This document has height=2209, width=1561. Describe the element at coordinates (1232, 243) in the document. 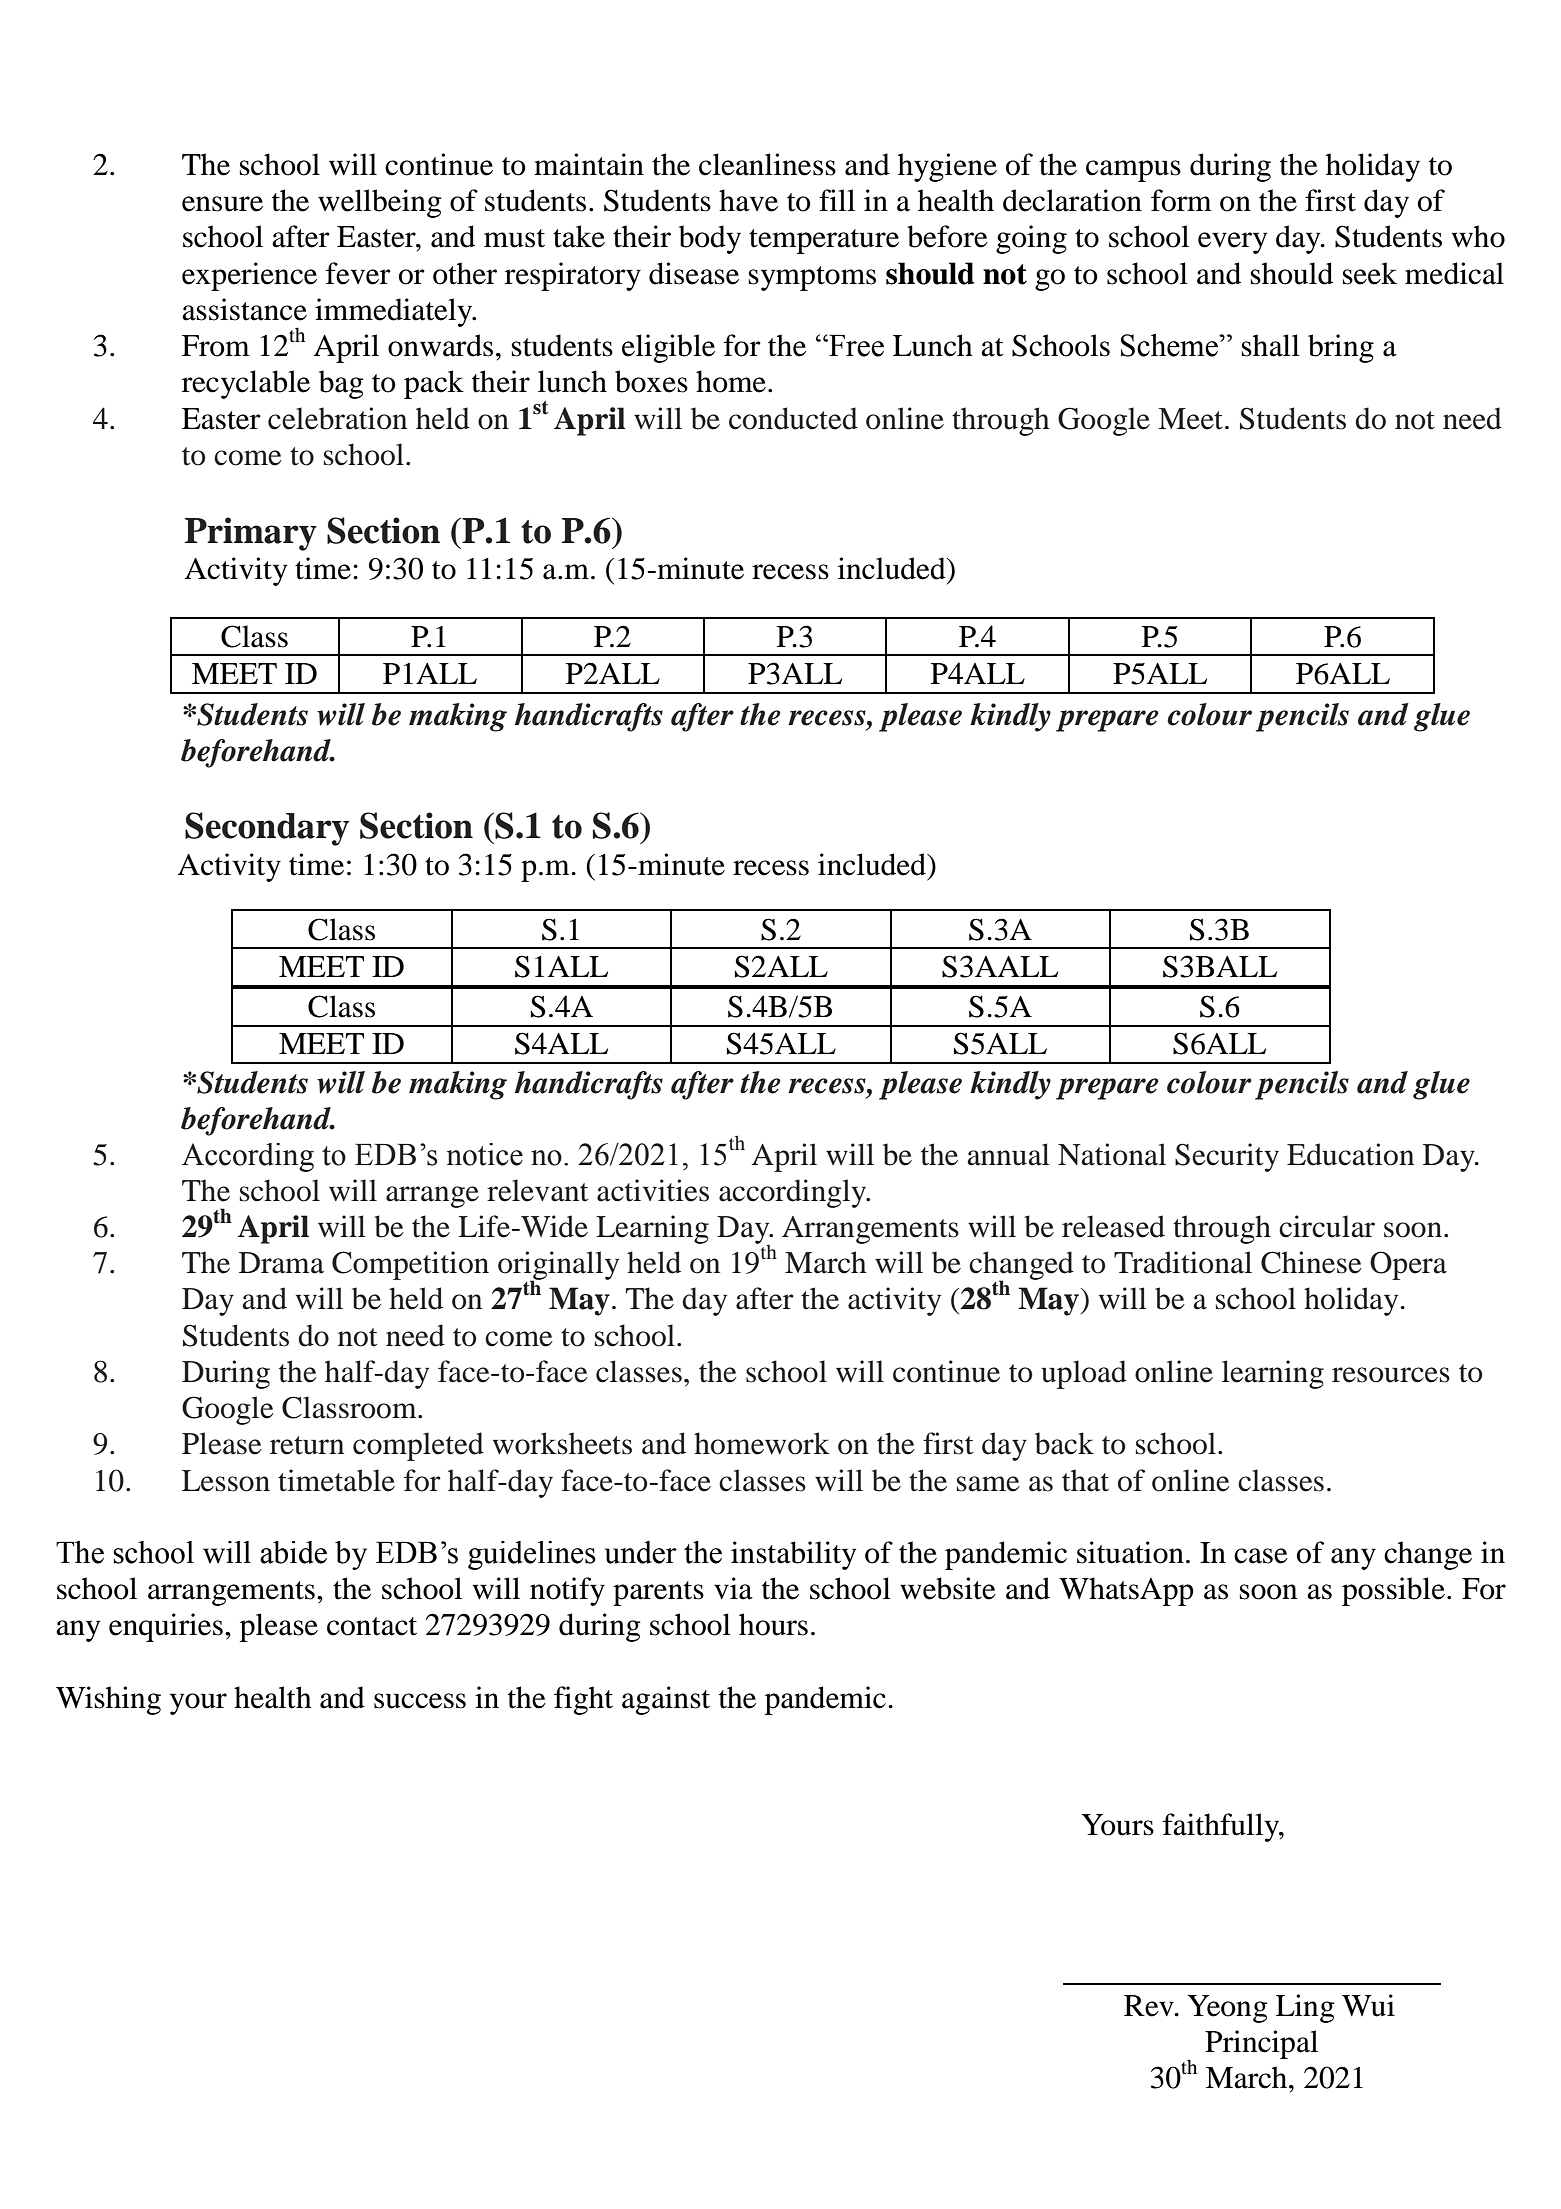

I see `every` at that location.
